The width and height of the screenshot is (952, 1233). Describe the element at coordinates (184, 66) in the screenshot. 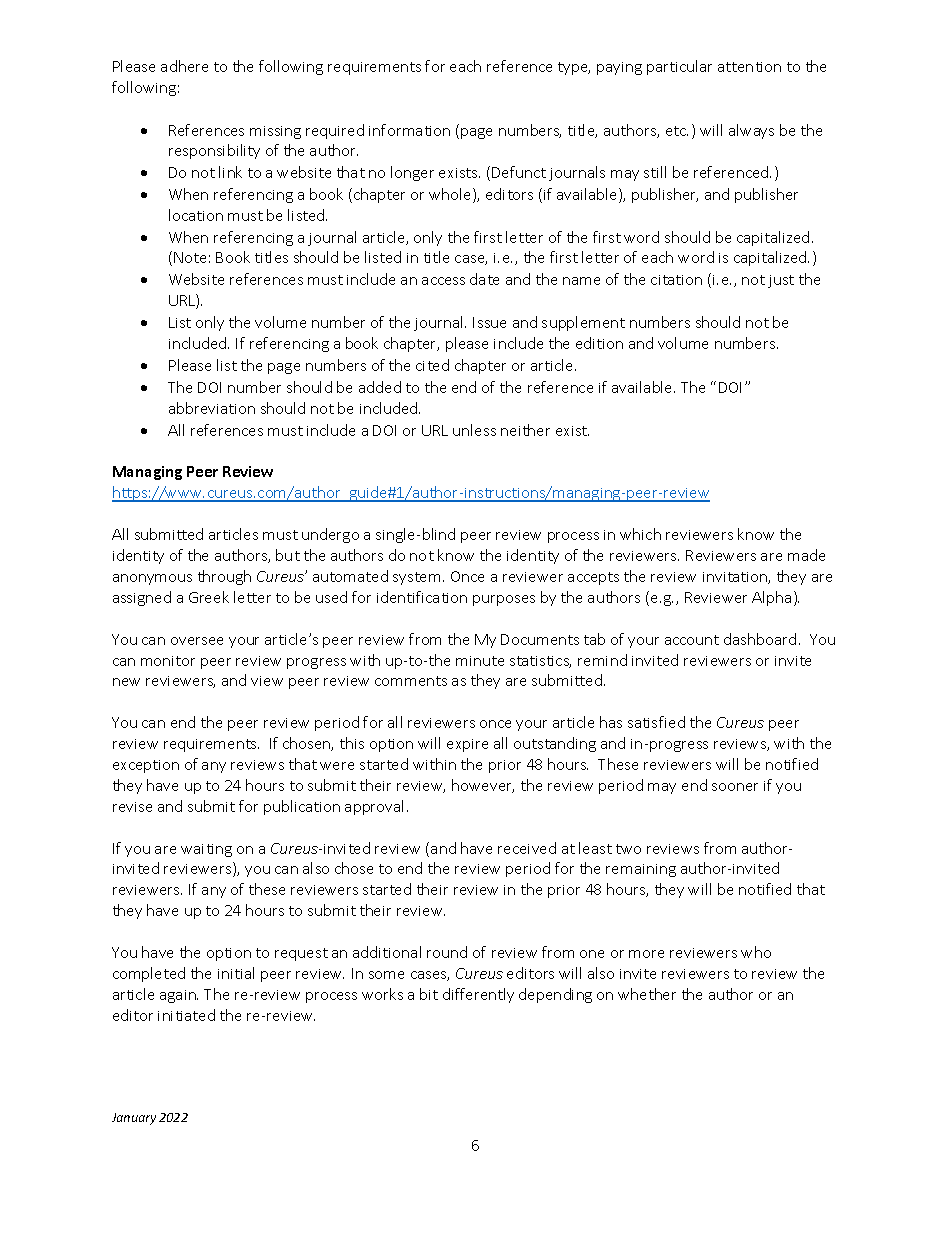

I see `adhere` at that location.
